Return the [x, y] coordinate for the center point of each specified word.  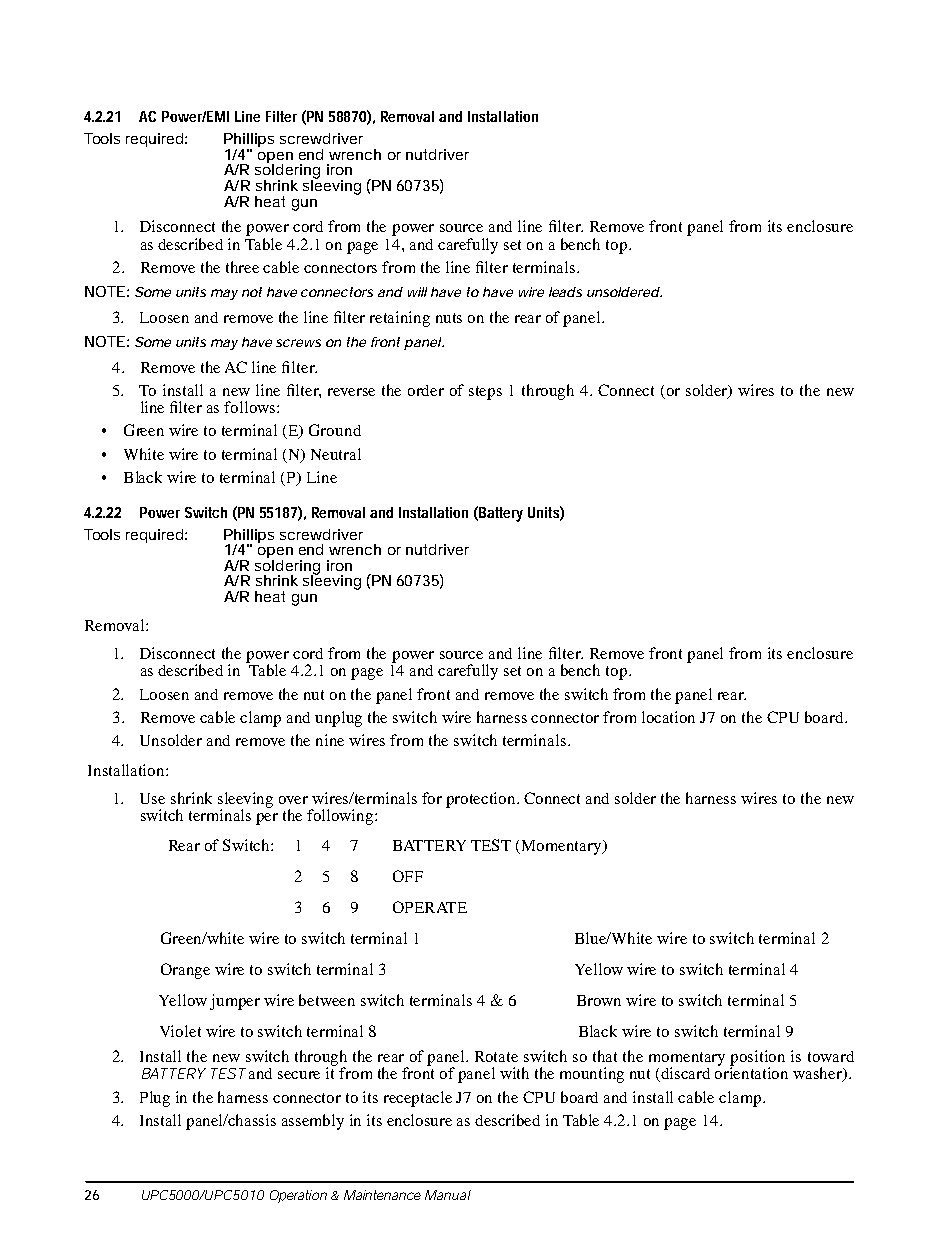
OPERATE [430, 907]
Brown [599, 1000]
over [293, 800]
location [668, 717]
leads [565, 292]
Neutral [336, 454]
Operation [298, 1196]
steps [485, 393]
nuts [449, 318]
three [242, 267]
